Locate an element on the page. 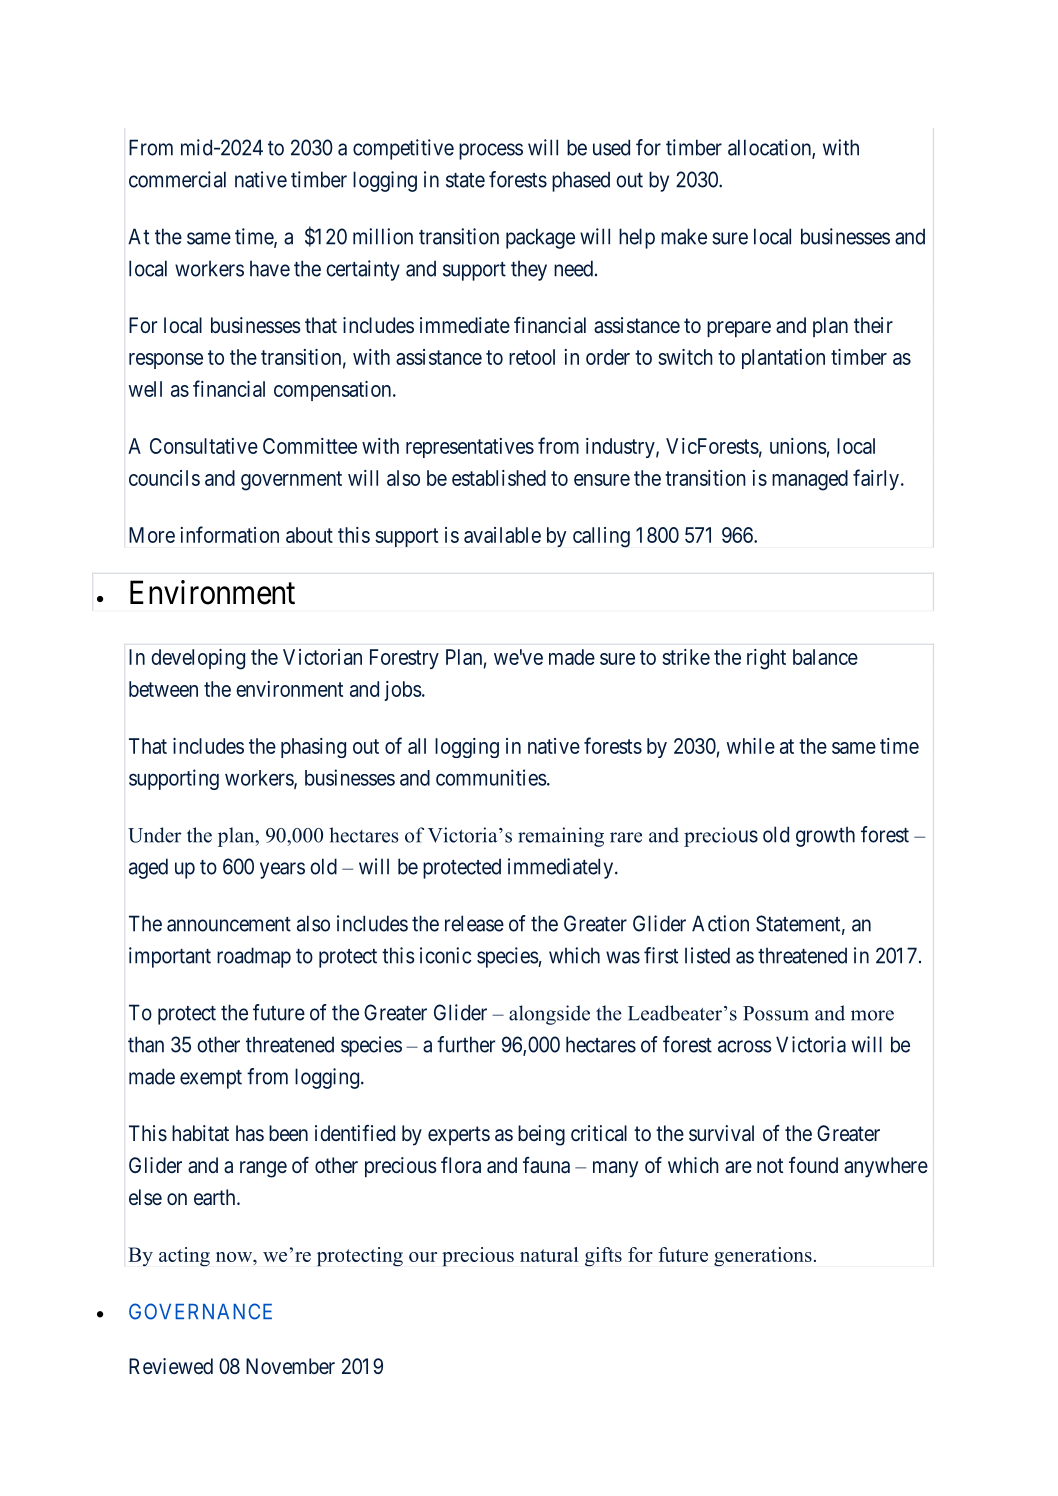  information is located at coordinates (230, 534).
